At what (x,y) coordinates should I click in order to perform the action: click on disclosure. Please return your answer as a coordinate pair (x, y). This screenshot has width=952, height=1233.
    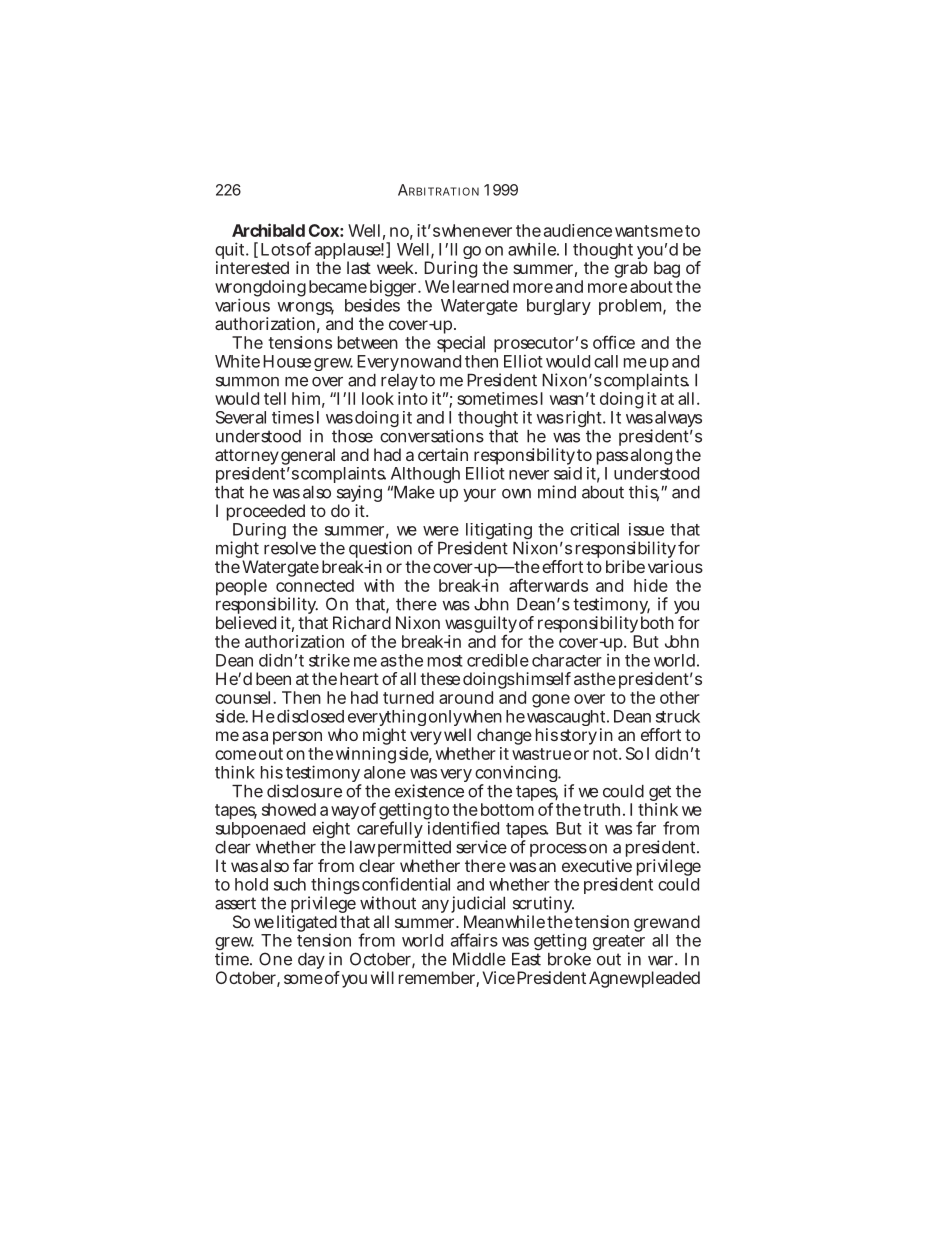
    Looking at the image, I should click on (304, 791).
